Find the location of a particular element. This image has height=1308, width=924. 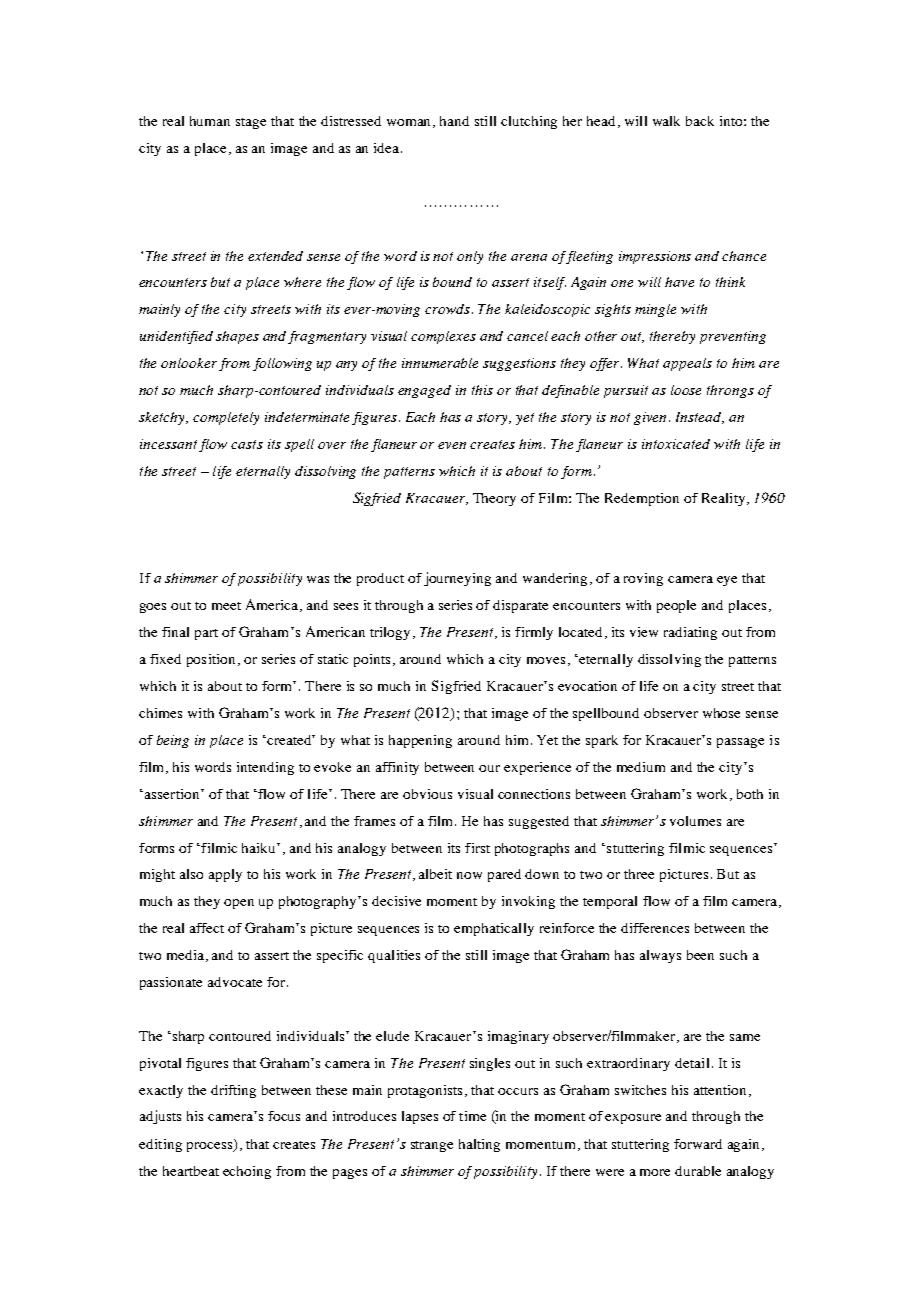

Redemption is located at coordinates (642, 499).
